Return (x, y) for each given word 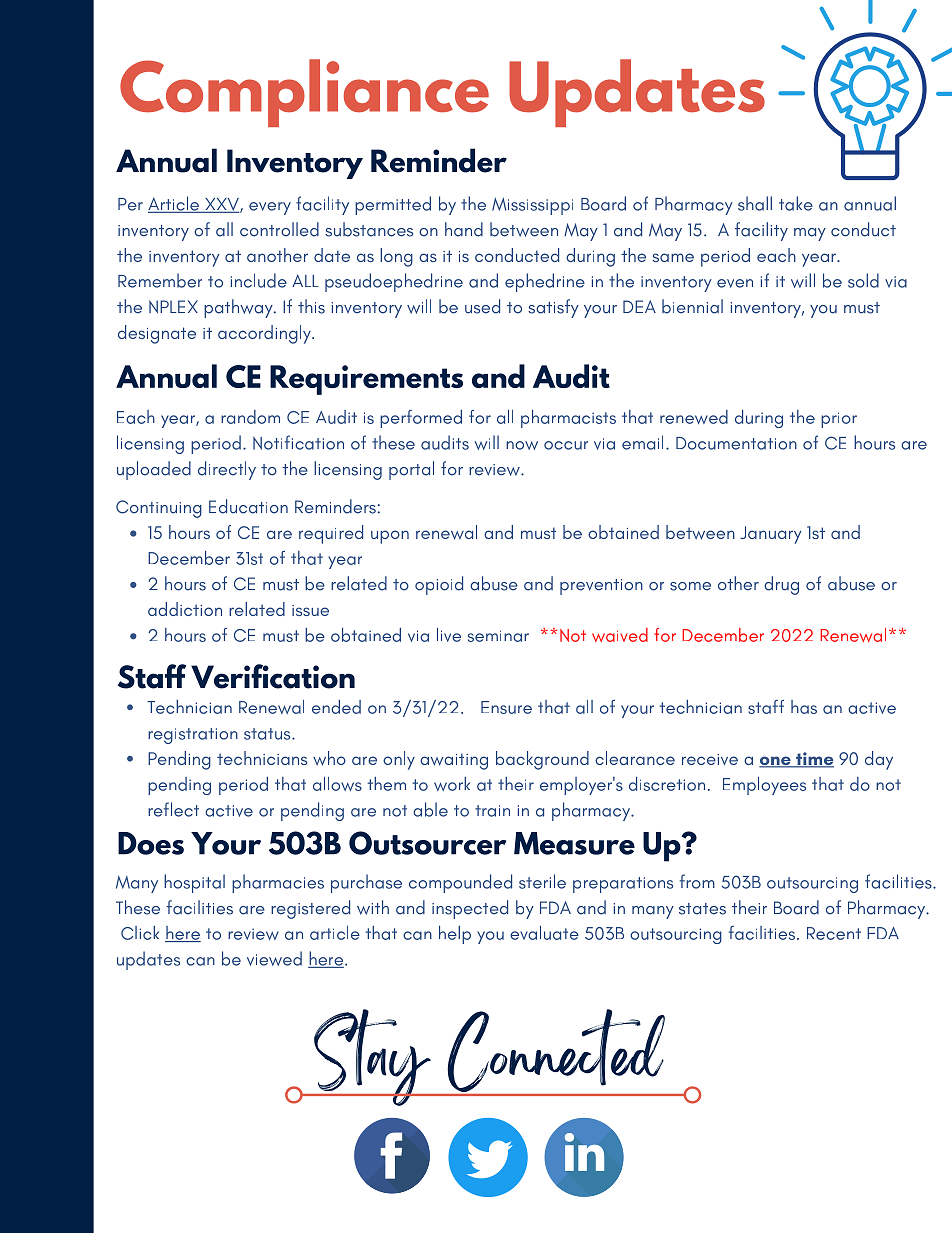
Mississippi (532, 206)
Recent (834, 933)
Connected (556, 1052)
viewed (274, 958)
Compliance (304, 93)
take (796, 203)
